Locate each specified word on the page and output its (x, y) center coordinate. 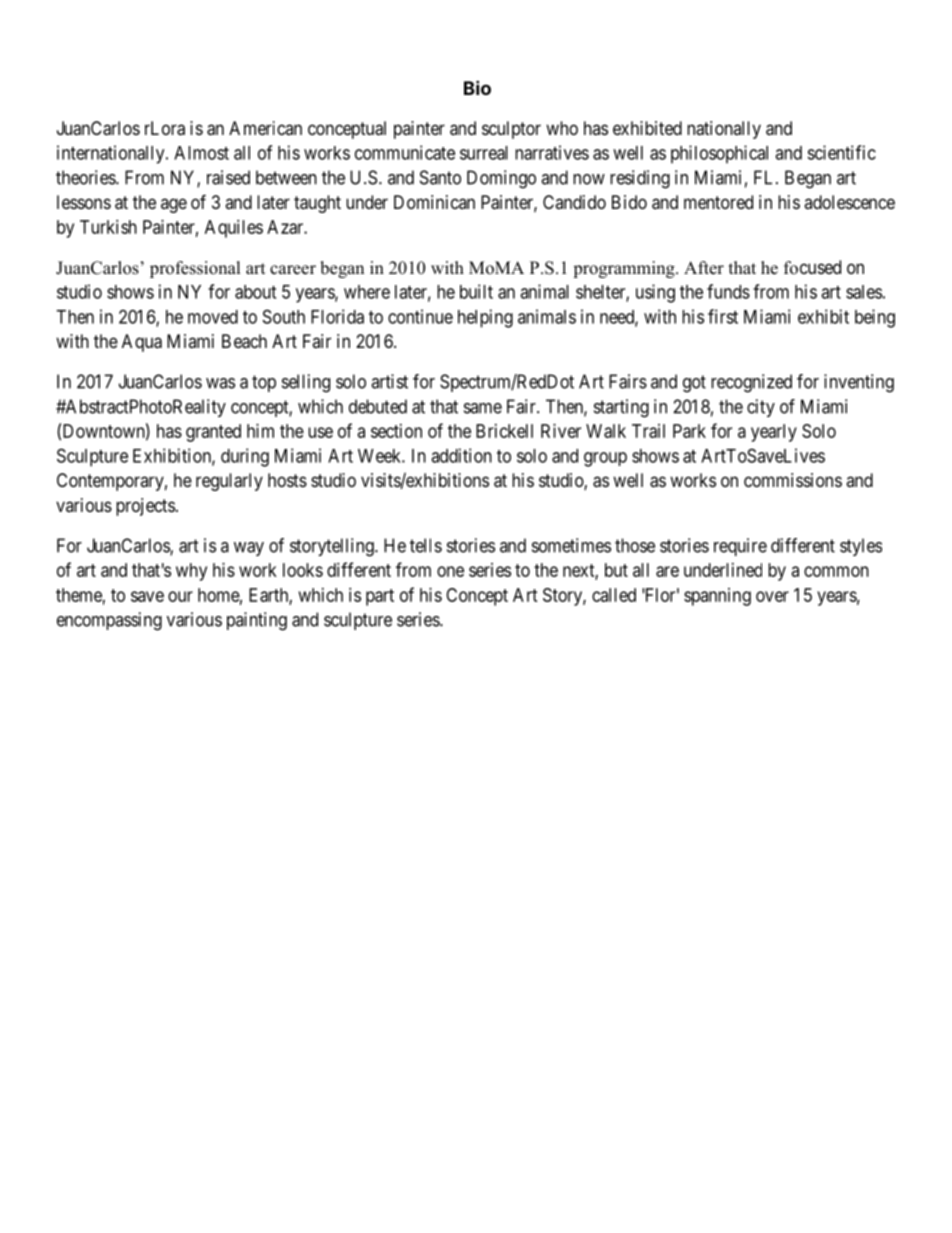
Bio (477, 87)
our (180, 596)
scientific (841, 152)
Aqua (142, 343)
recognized (751, 383)
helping (485, 318)
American (265, 128)
